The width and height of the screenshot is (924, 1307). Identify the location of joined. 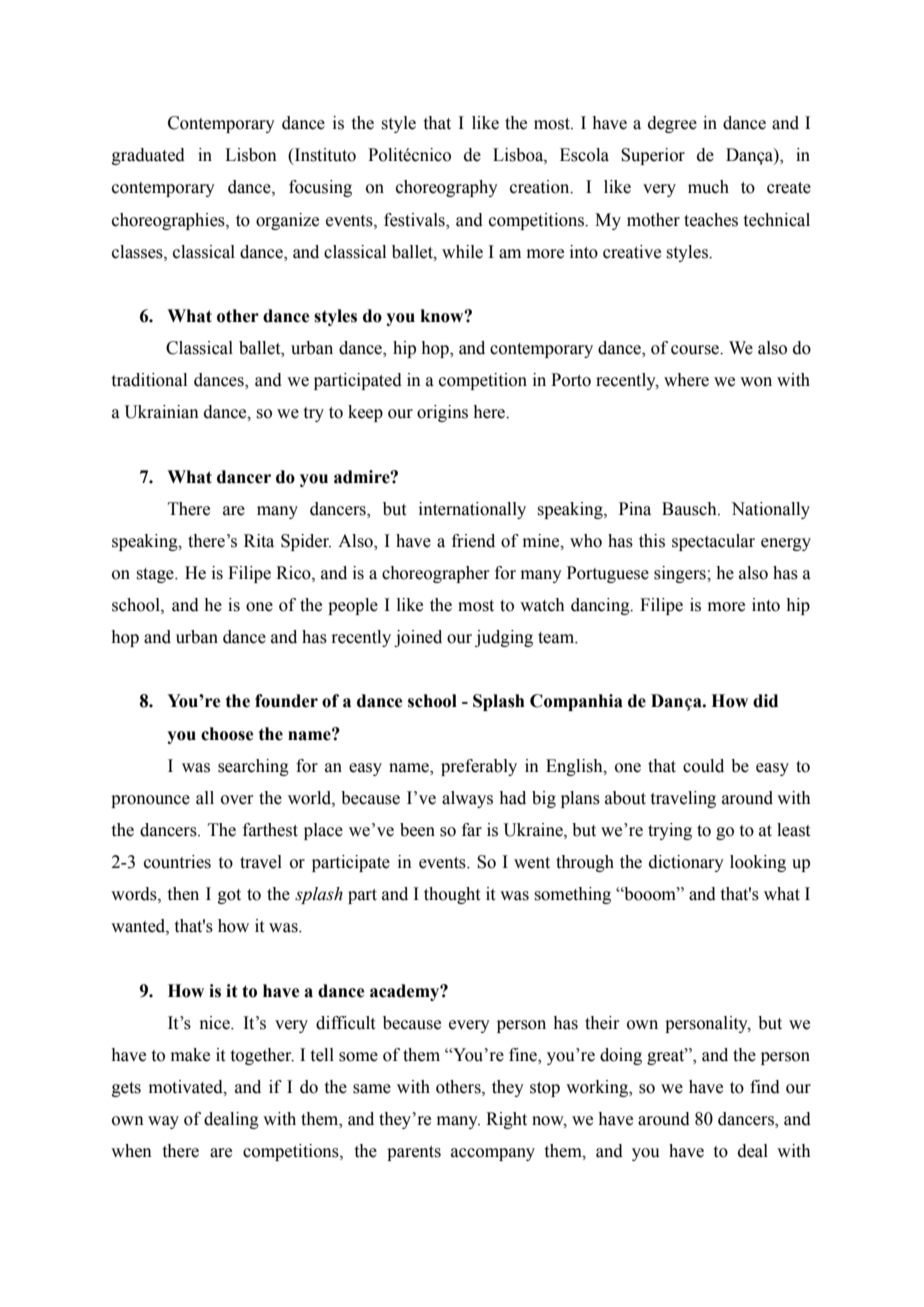
(418, 638).
